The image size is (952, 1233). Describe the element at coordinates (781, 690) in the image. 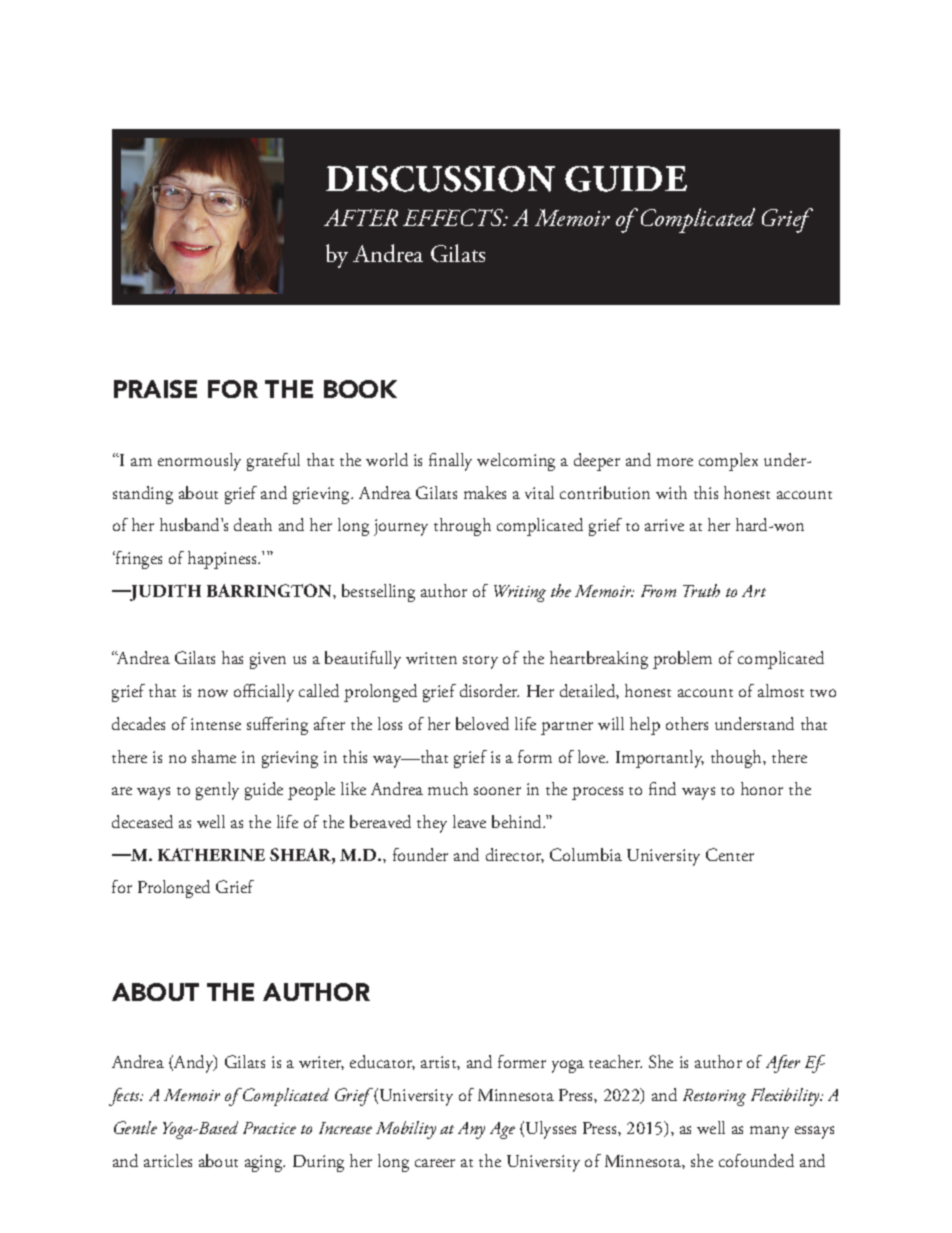

I see `almost` at that location.
